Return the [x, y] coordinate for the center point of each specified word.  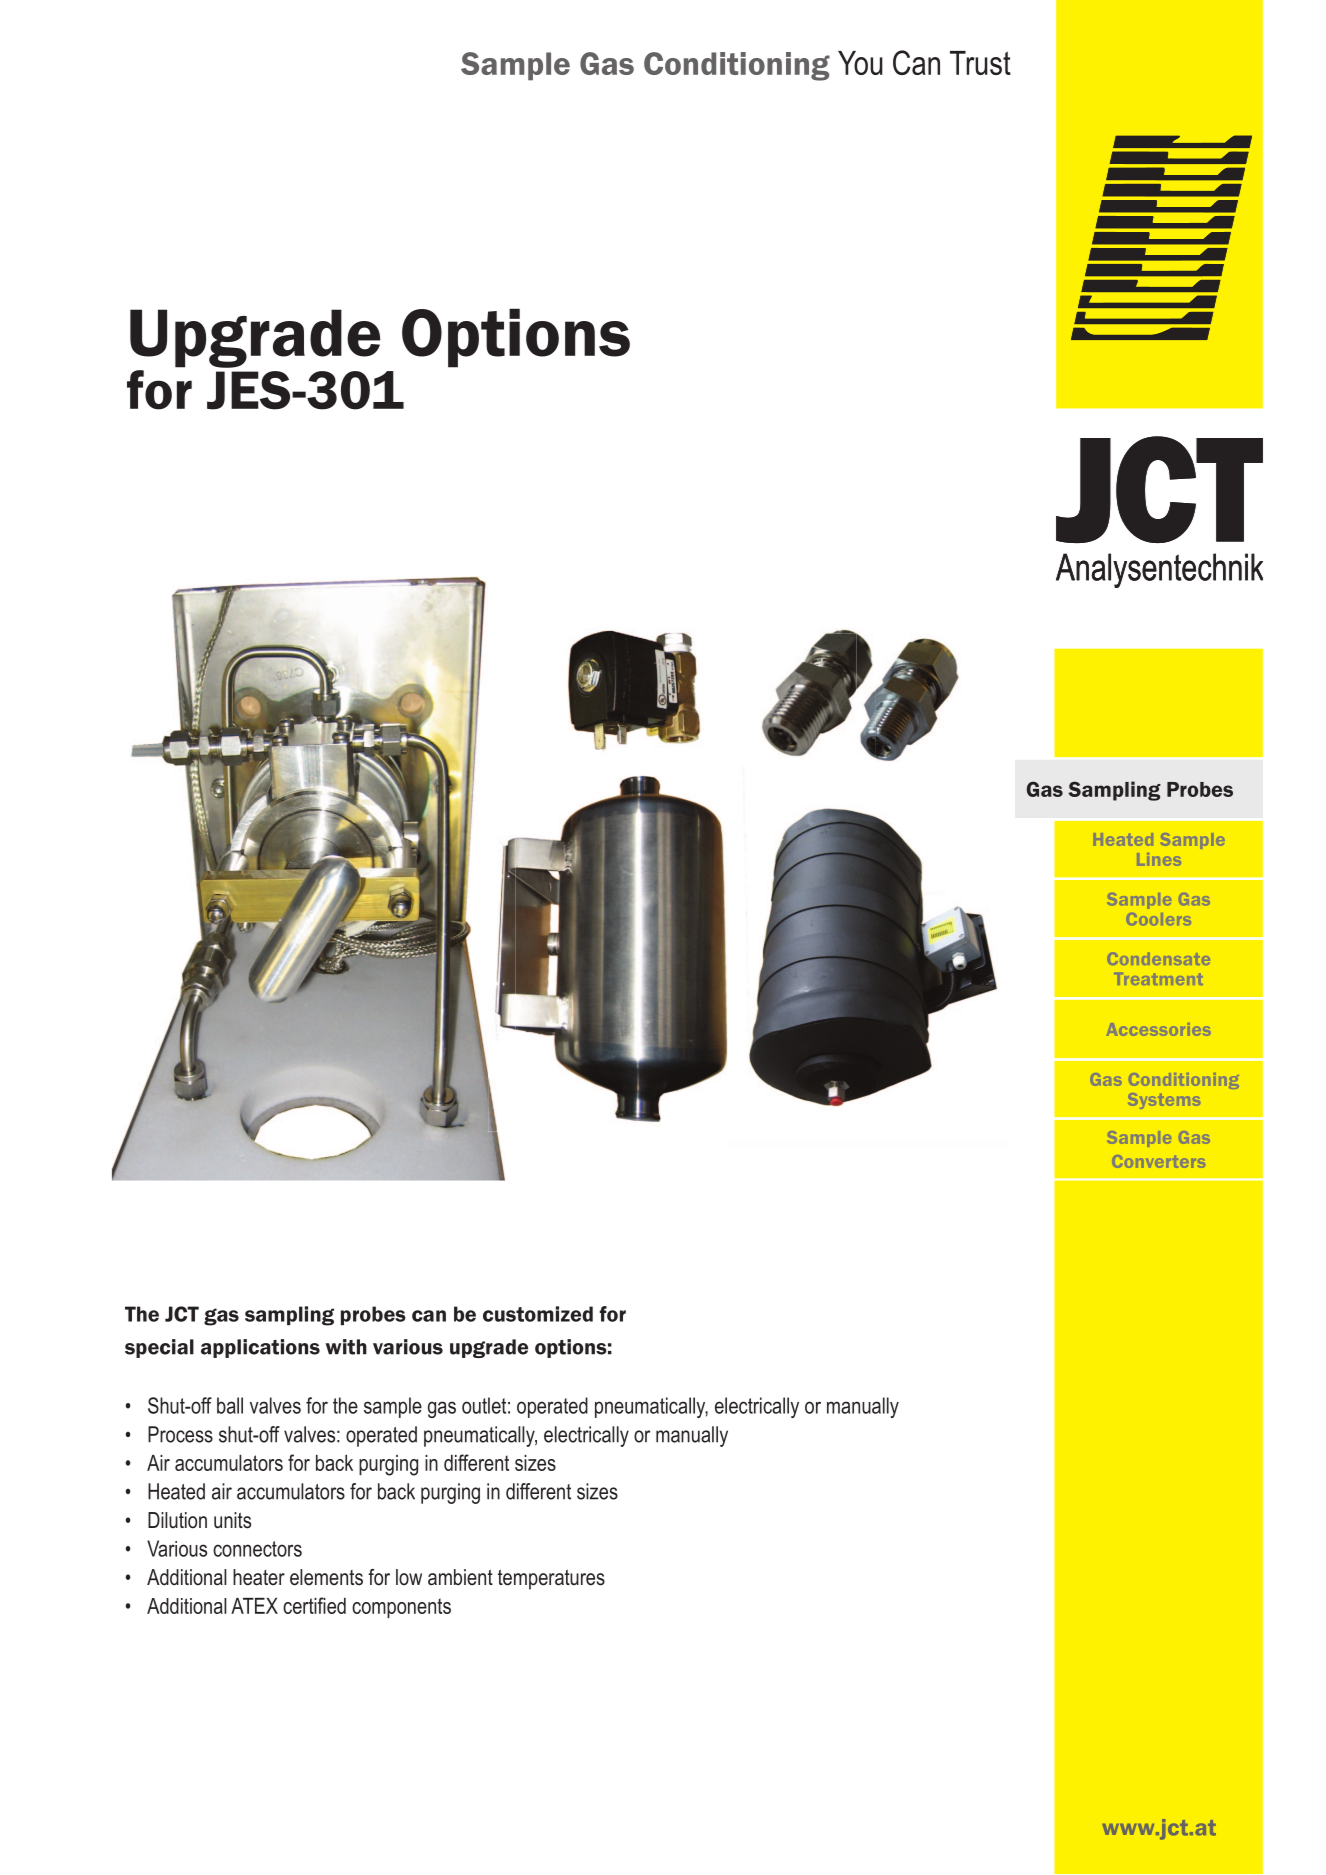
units [232, 1520]
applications [260, 1348]
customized [538, 1314]
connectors [257, 1549]
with [346, 1347]
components [401, 1608]
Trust [980, 63]
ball [230, 1405]
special [159, 1348]
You [860, 63]
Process [180, 1434]
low [409, 1577]
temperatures [551, 1579]
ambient [460, 1577]
